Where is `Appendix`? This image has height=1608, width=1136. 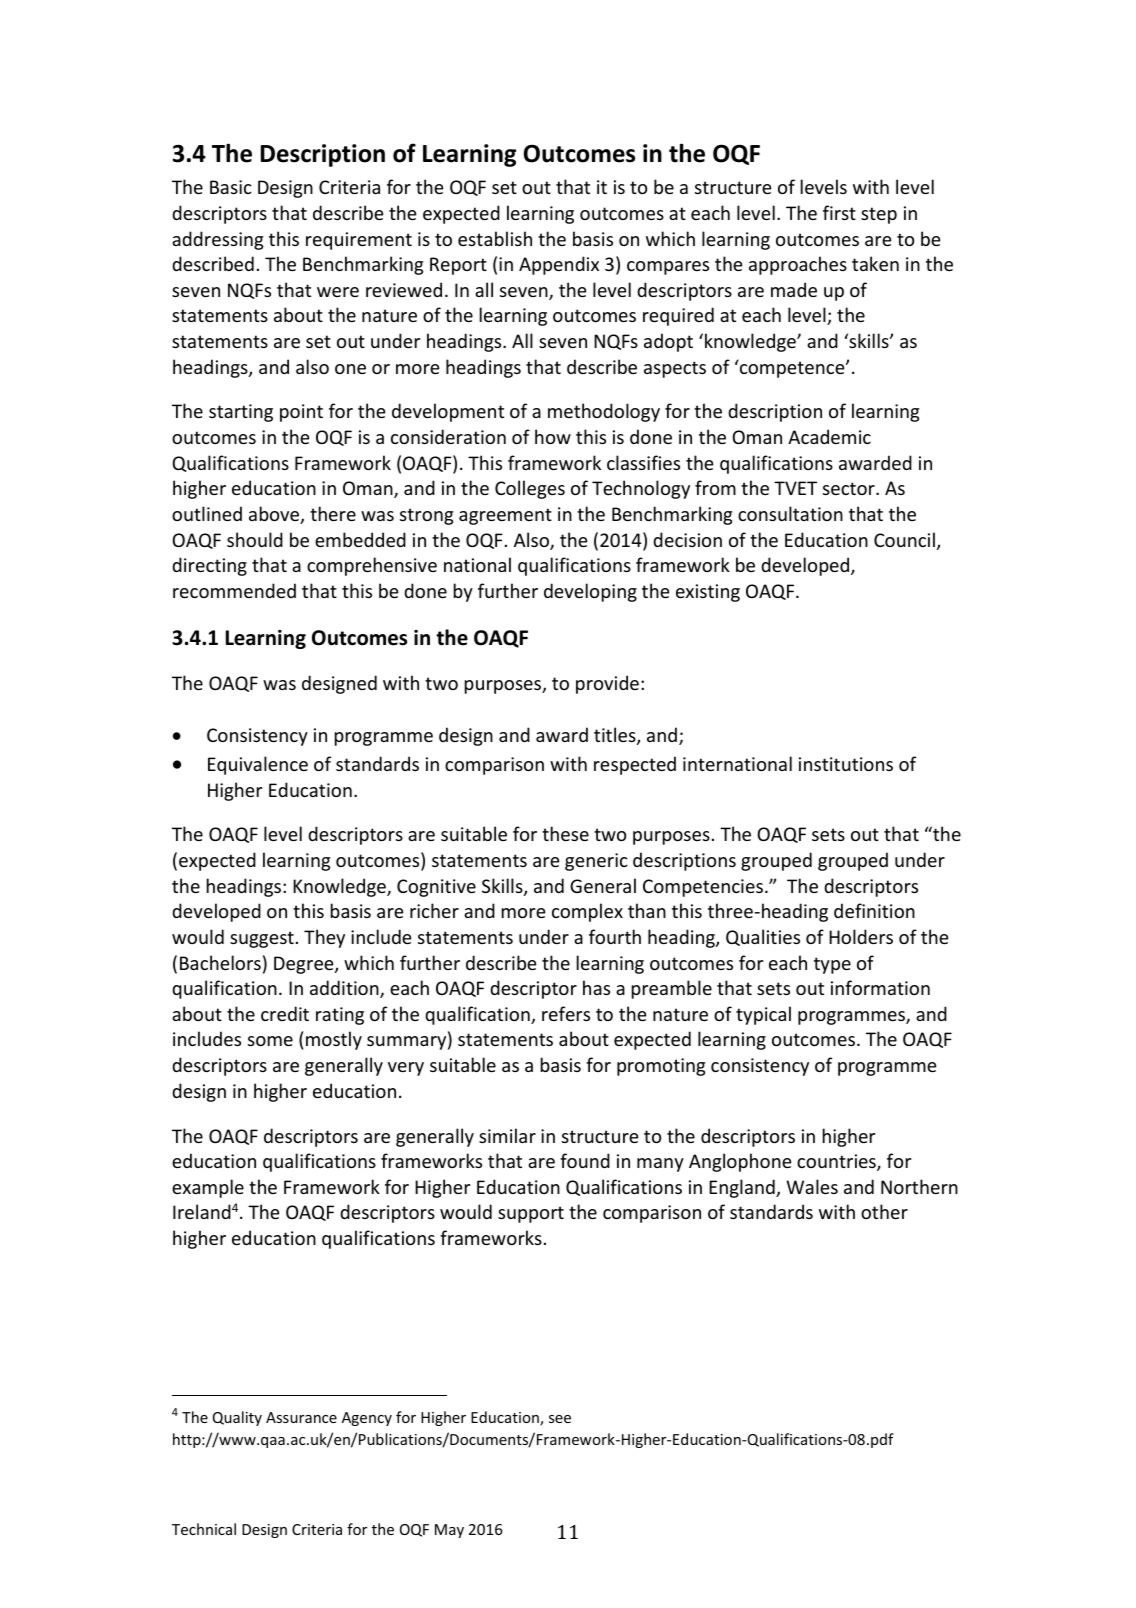
Appendix is located at coordinates (559, 265).
